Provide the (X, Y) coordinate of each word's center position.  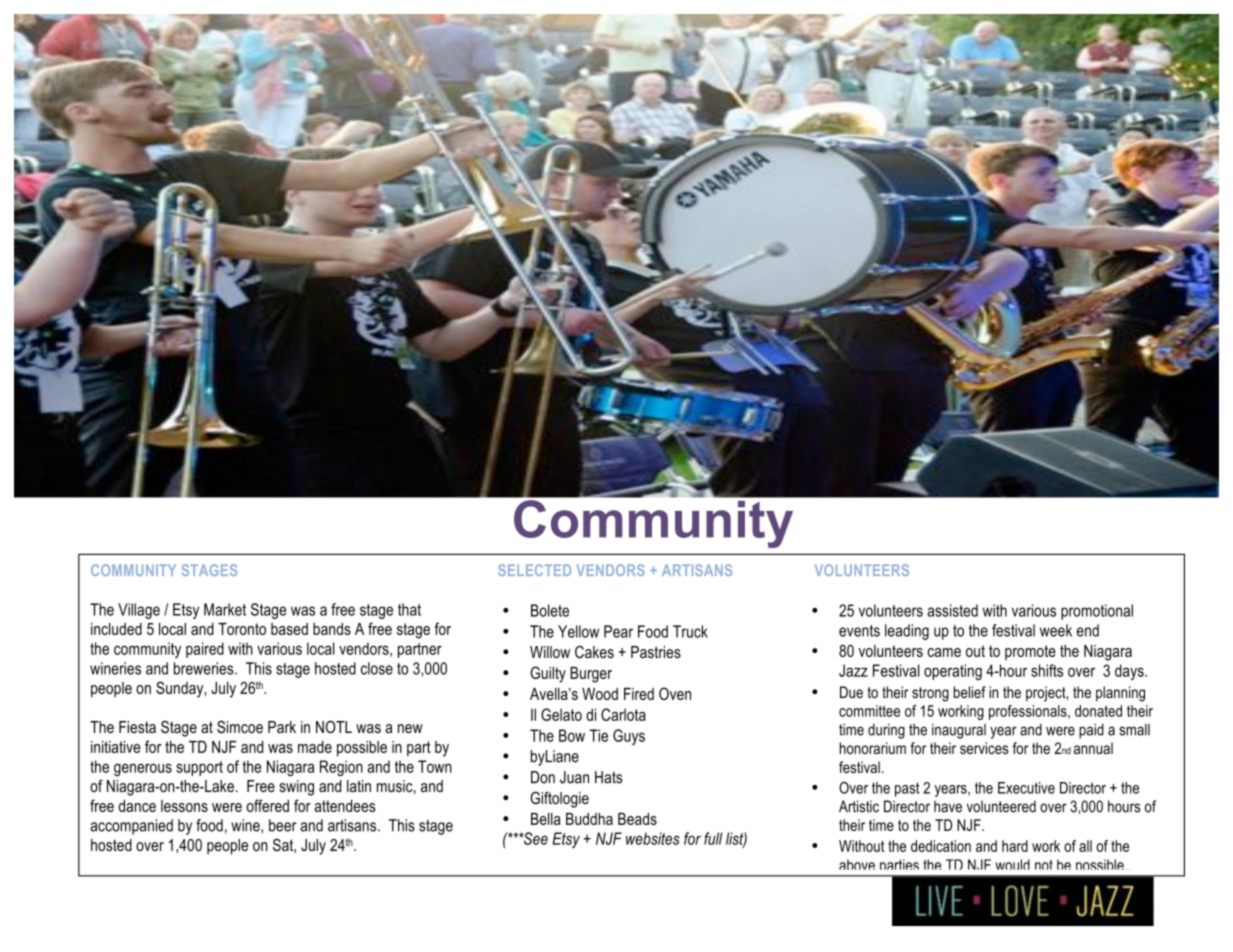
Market (225, 609)
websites (653, 838)
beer (283, 825)
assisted (952, 610)
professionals (1029, 712)
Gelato (561, 714)
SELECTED (534, 570)
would (1012, 864)
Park (282, 727)
